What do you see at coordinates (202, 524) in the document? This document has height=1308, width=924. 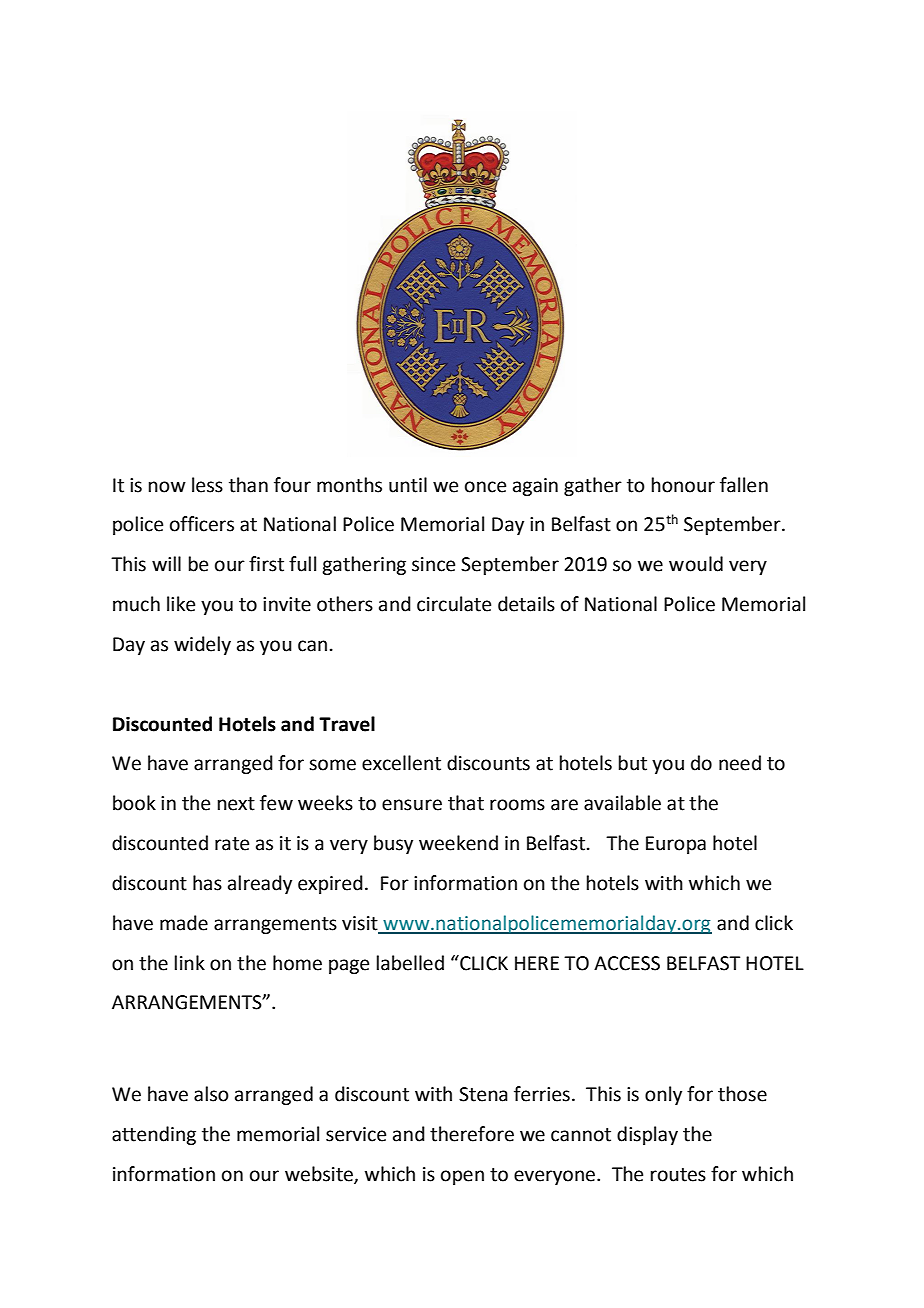 I see `officers` at bounding box center [202, 524].
